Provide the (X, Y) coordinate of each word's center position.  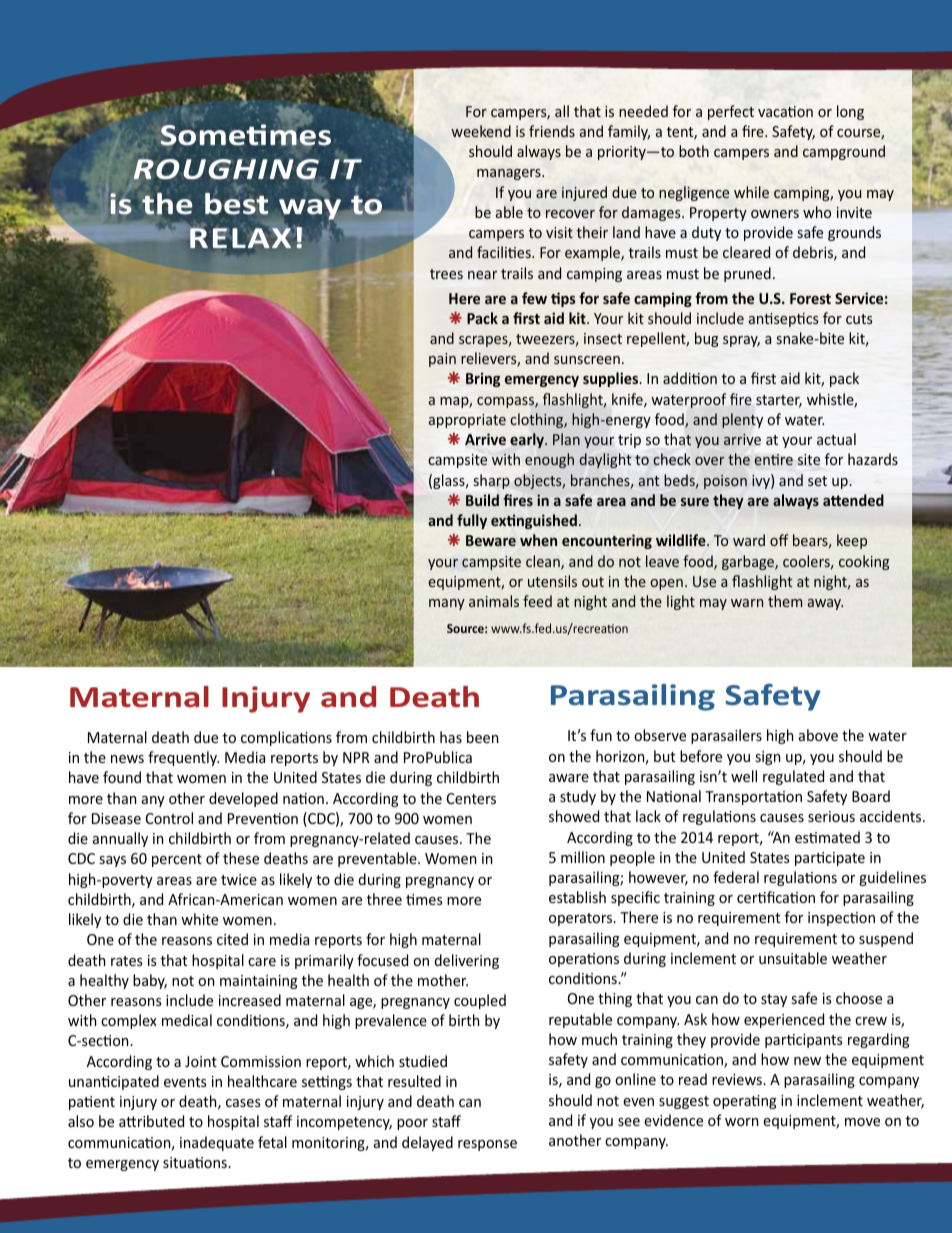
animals (494, 601)
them (785, 601)
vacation (785, 111)
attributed (151, 1121)
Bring (483, 379)
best (236, 202)
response (487, 1145)
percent (177, 860)
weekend (481, 131)
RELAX (240, 238)
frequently (183, 758)
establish (577, 897)
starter (779, 401)
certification (776, 897)
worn (741, 1122)
